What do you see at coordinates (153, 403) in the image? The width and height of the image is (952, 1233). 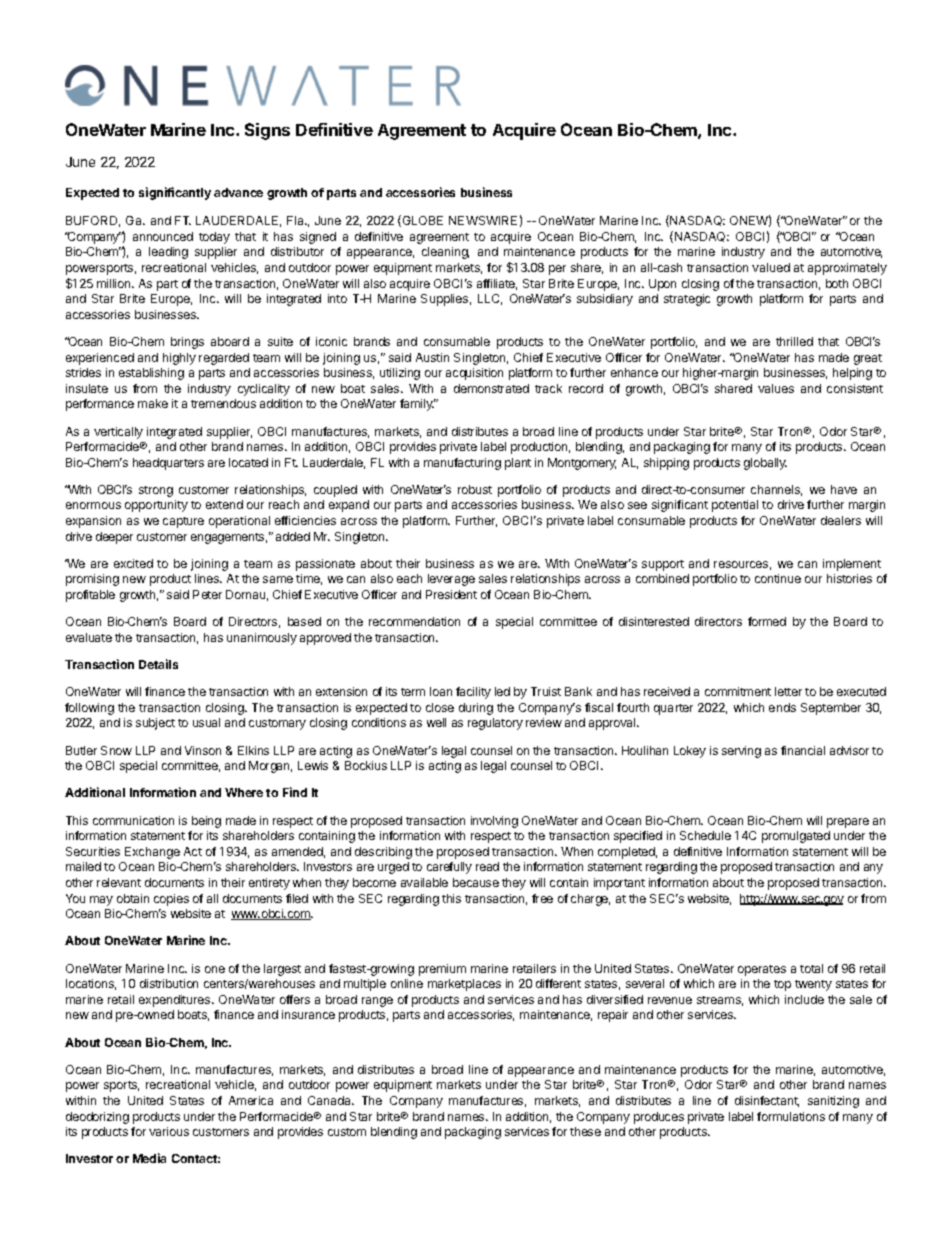 I see `make` at bounding box center [153, 403].
